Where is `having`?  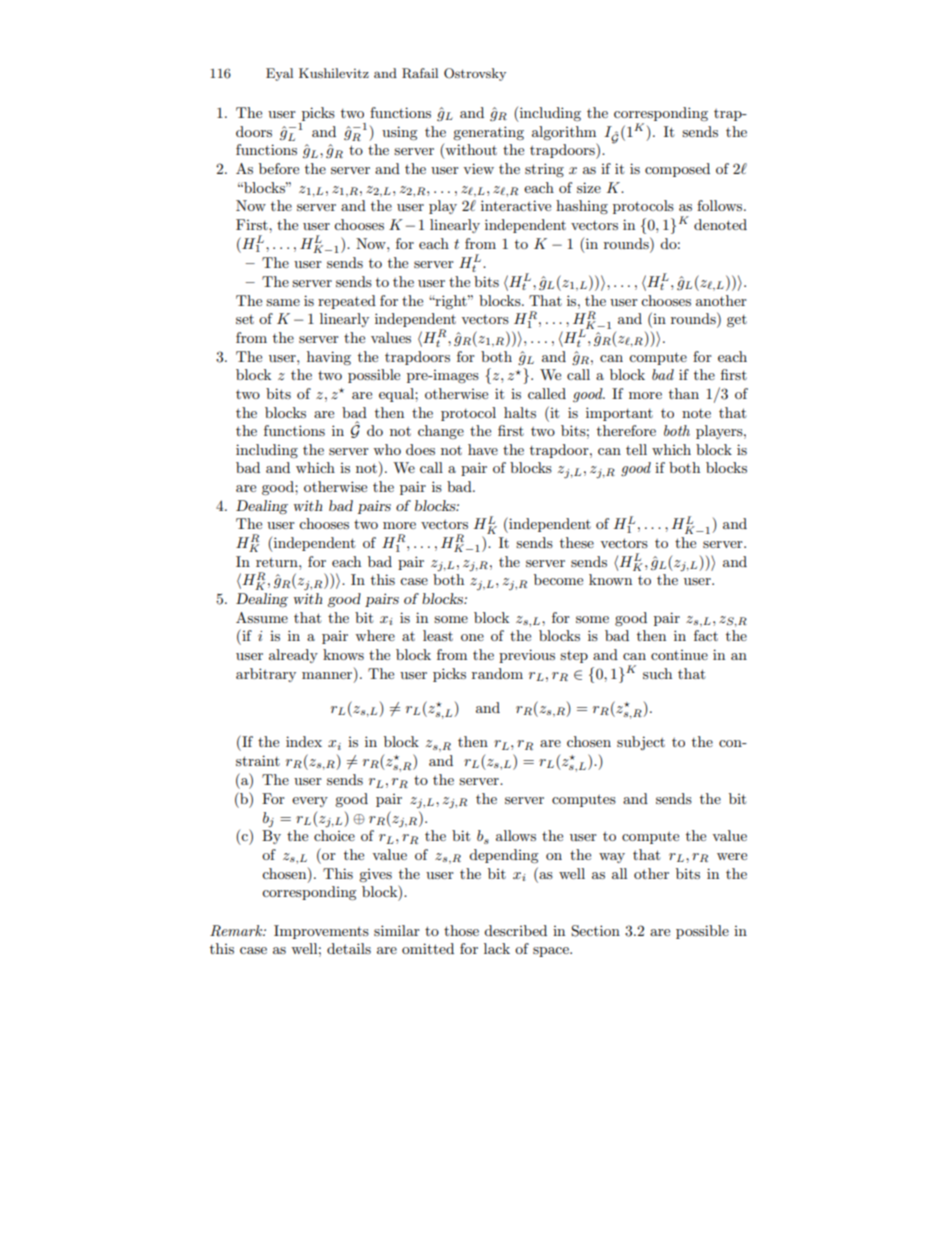
having is located at coordinates (329, 358).
